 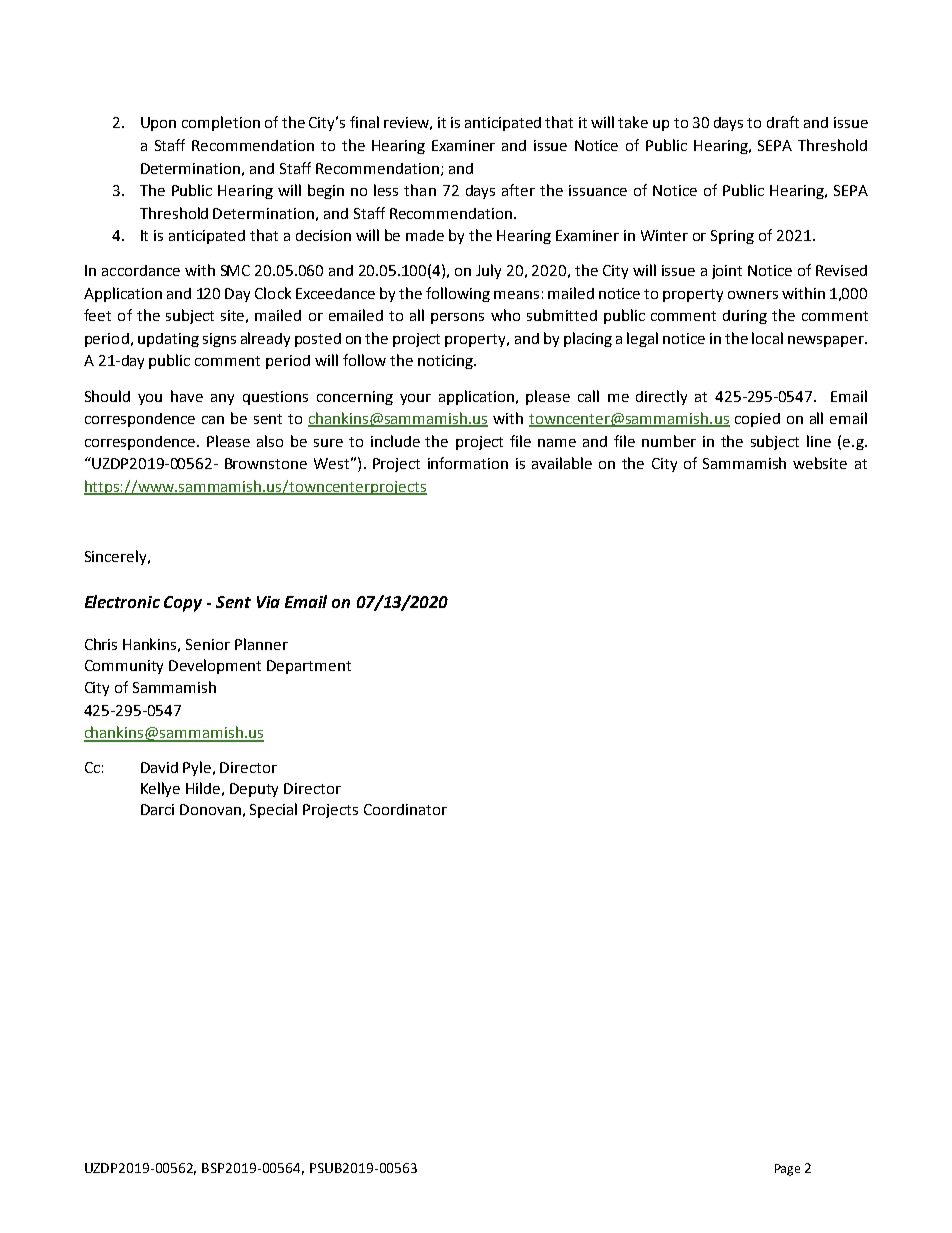 What do you see at coordinates (309, 667) in the screenshot?
I see `Department` at bounding box center [309, 667].
